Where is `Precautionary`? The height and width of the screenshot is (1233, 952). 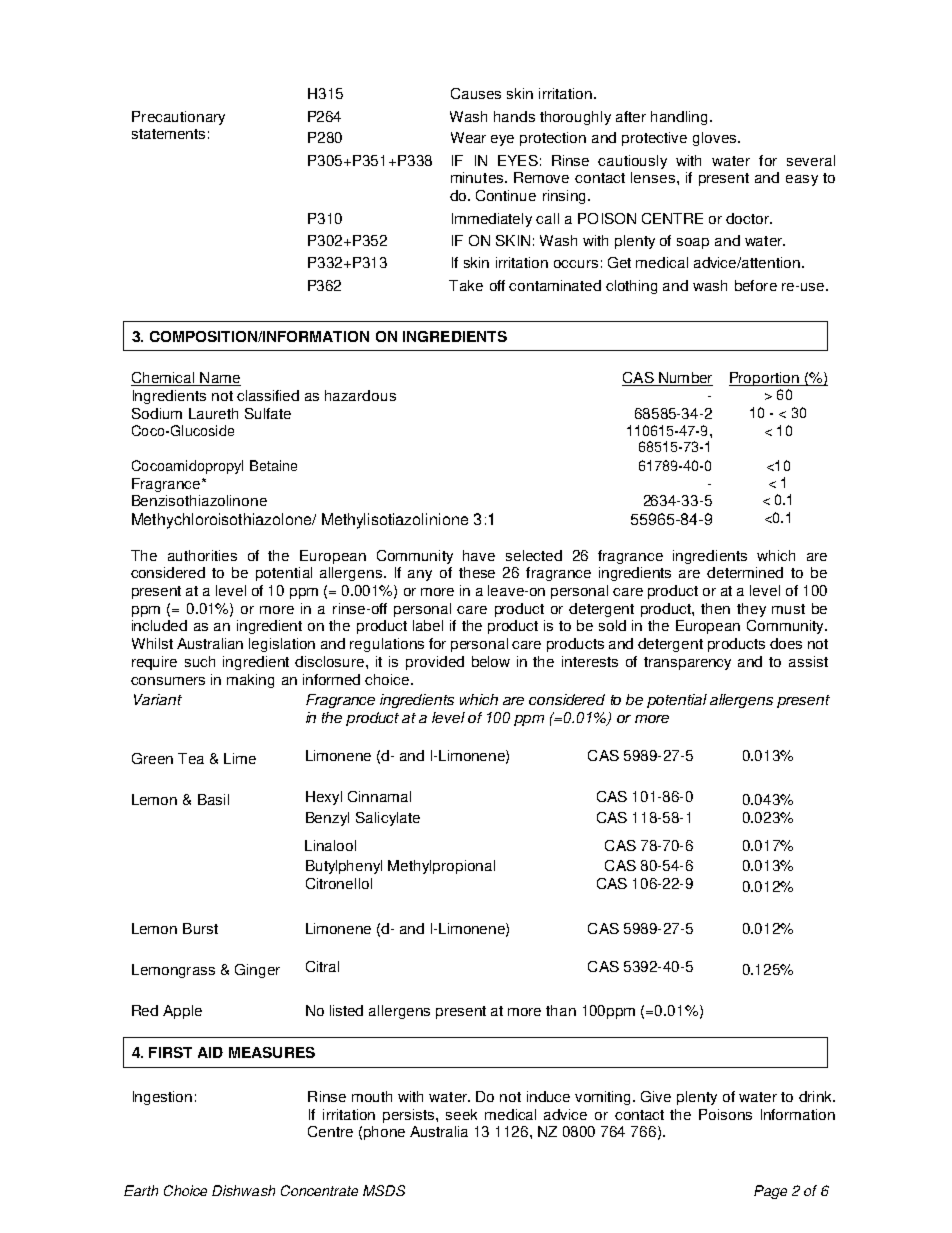 Precautionary is located at coordinates (178, 118).
